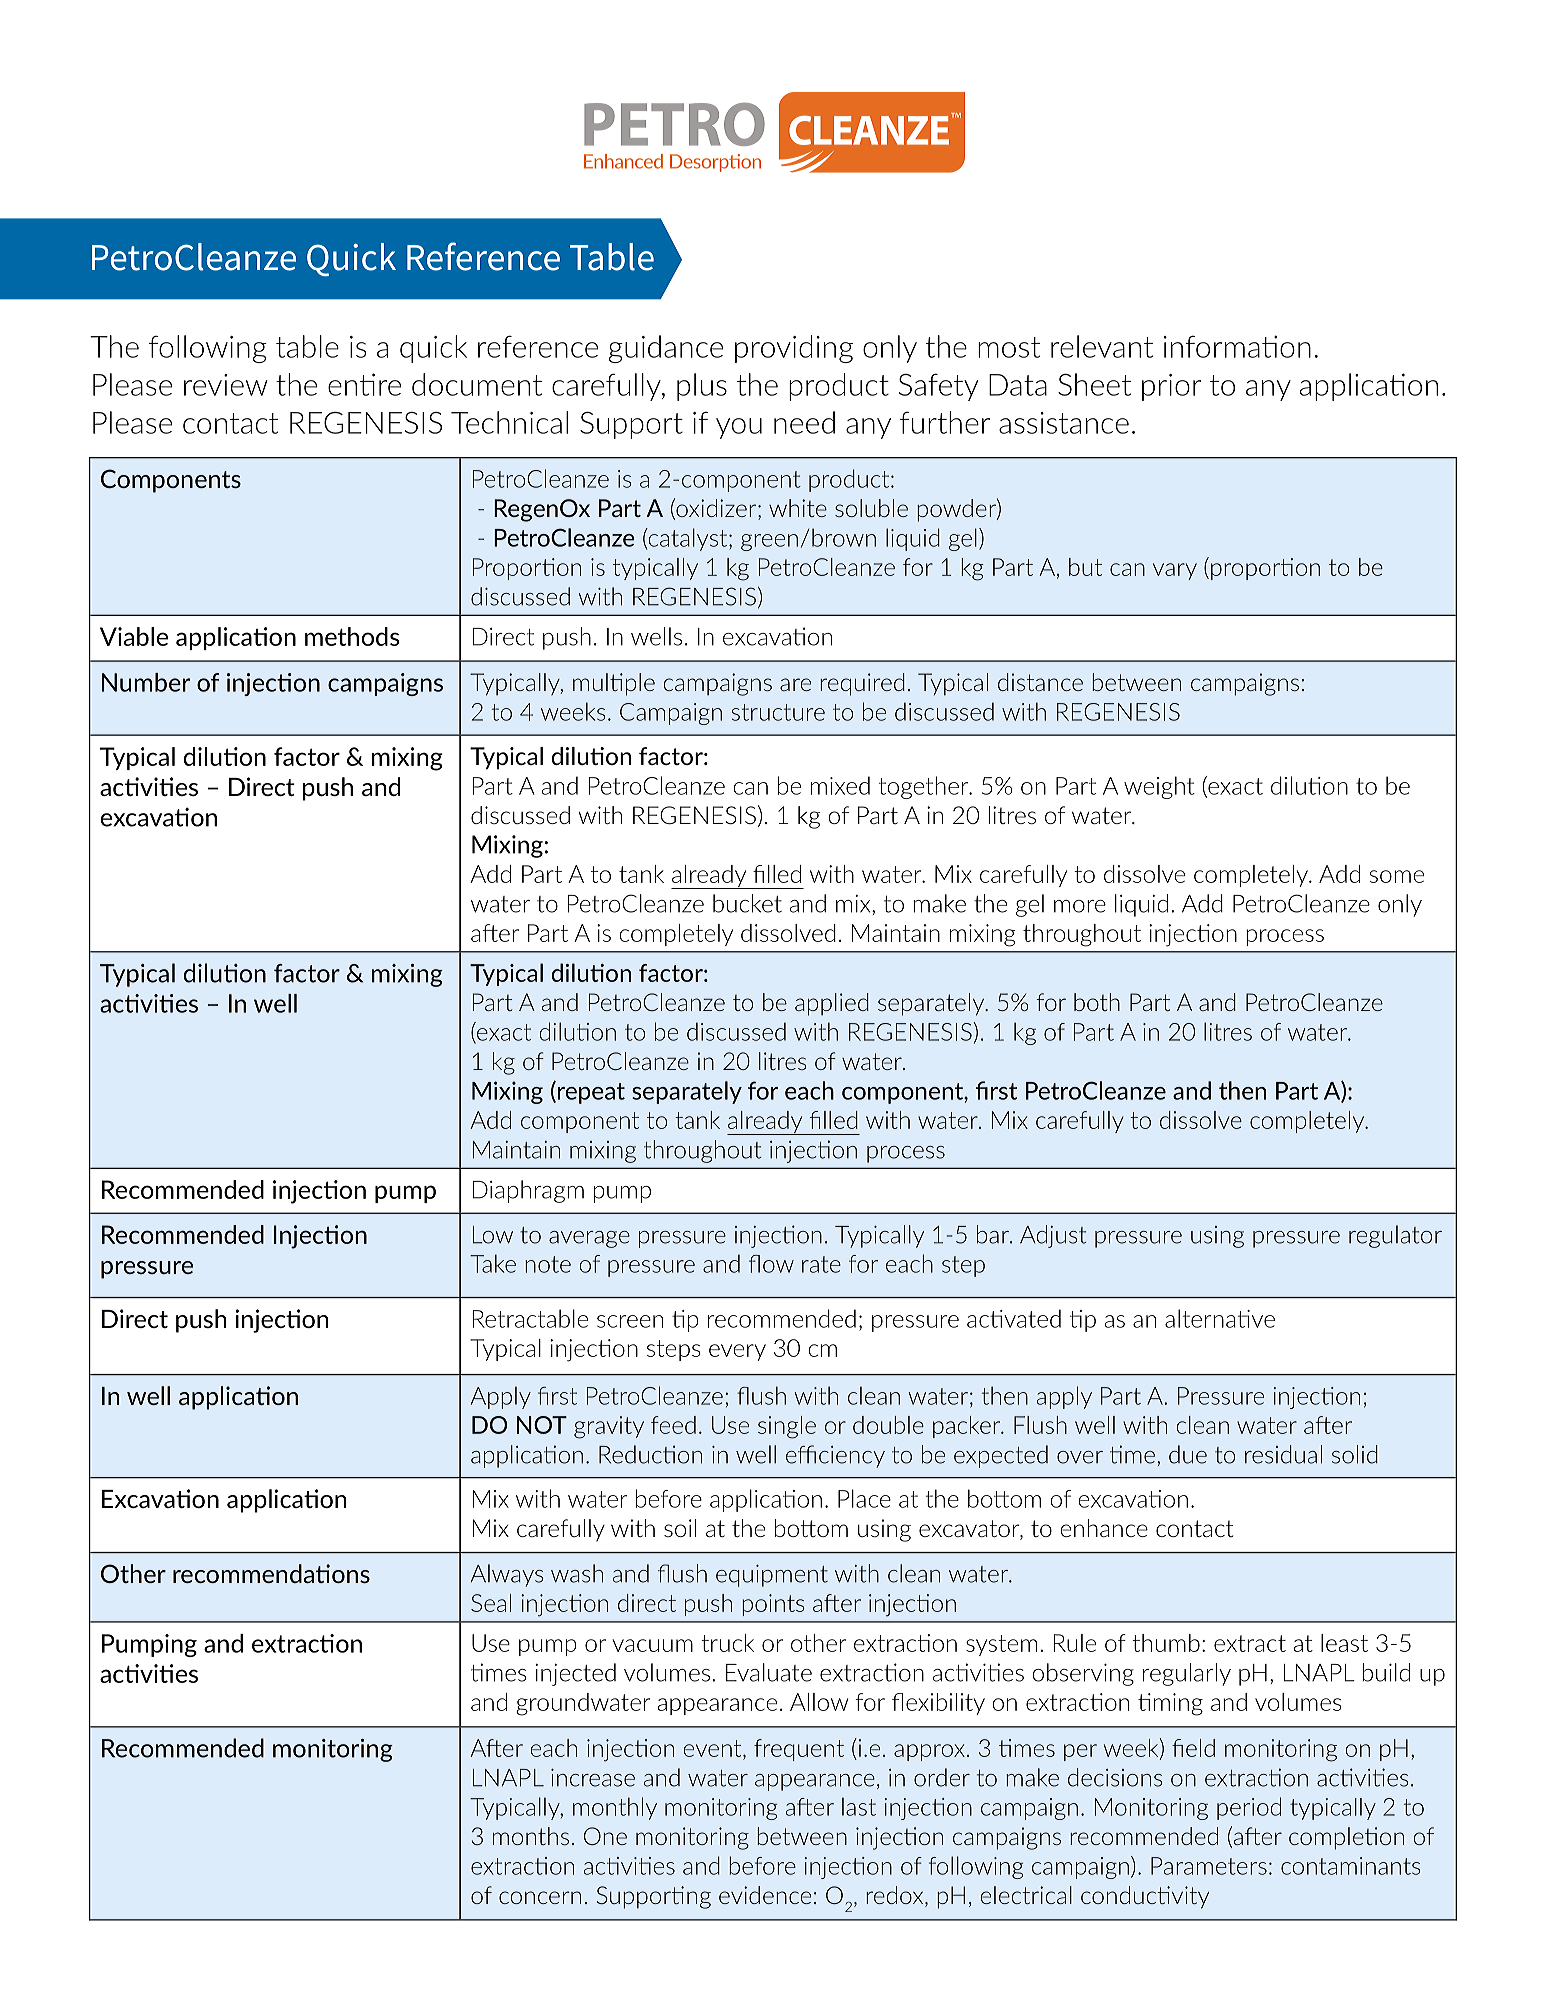 The image size is (1548, 2003). I want to click on review, so click(226, 385).
